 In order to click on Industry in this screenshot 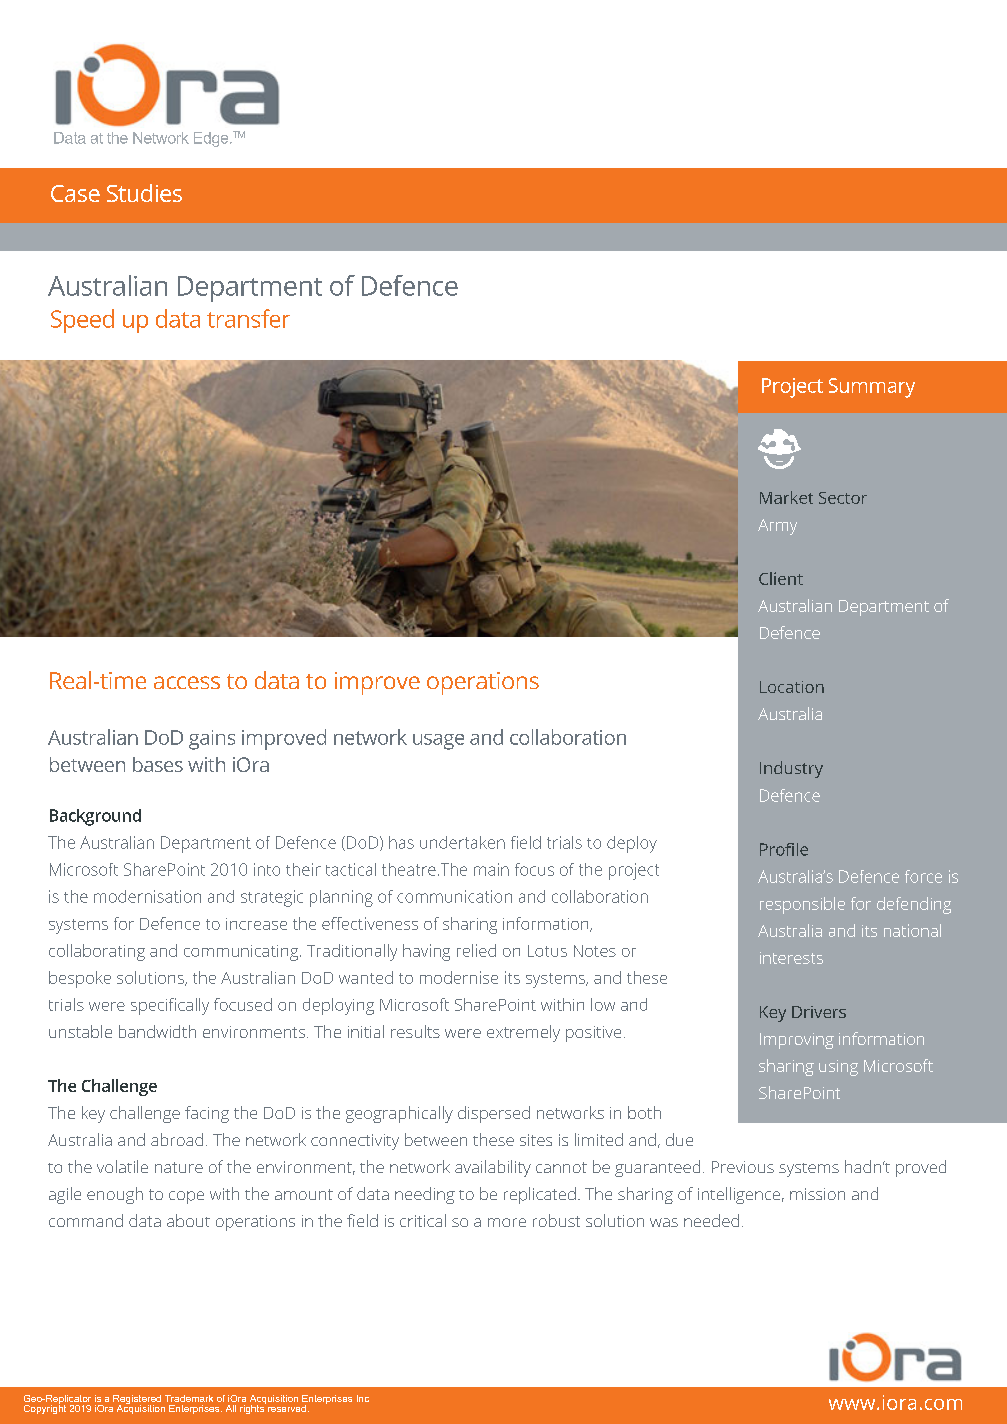, I will do `click(791, 769)`.
